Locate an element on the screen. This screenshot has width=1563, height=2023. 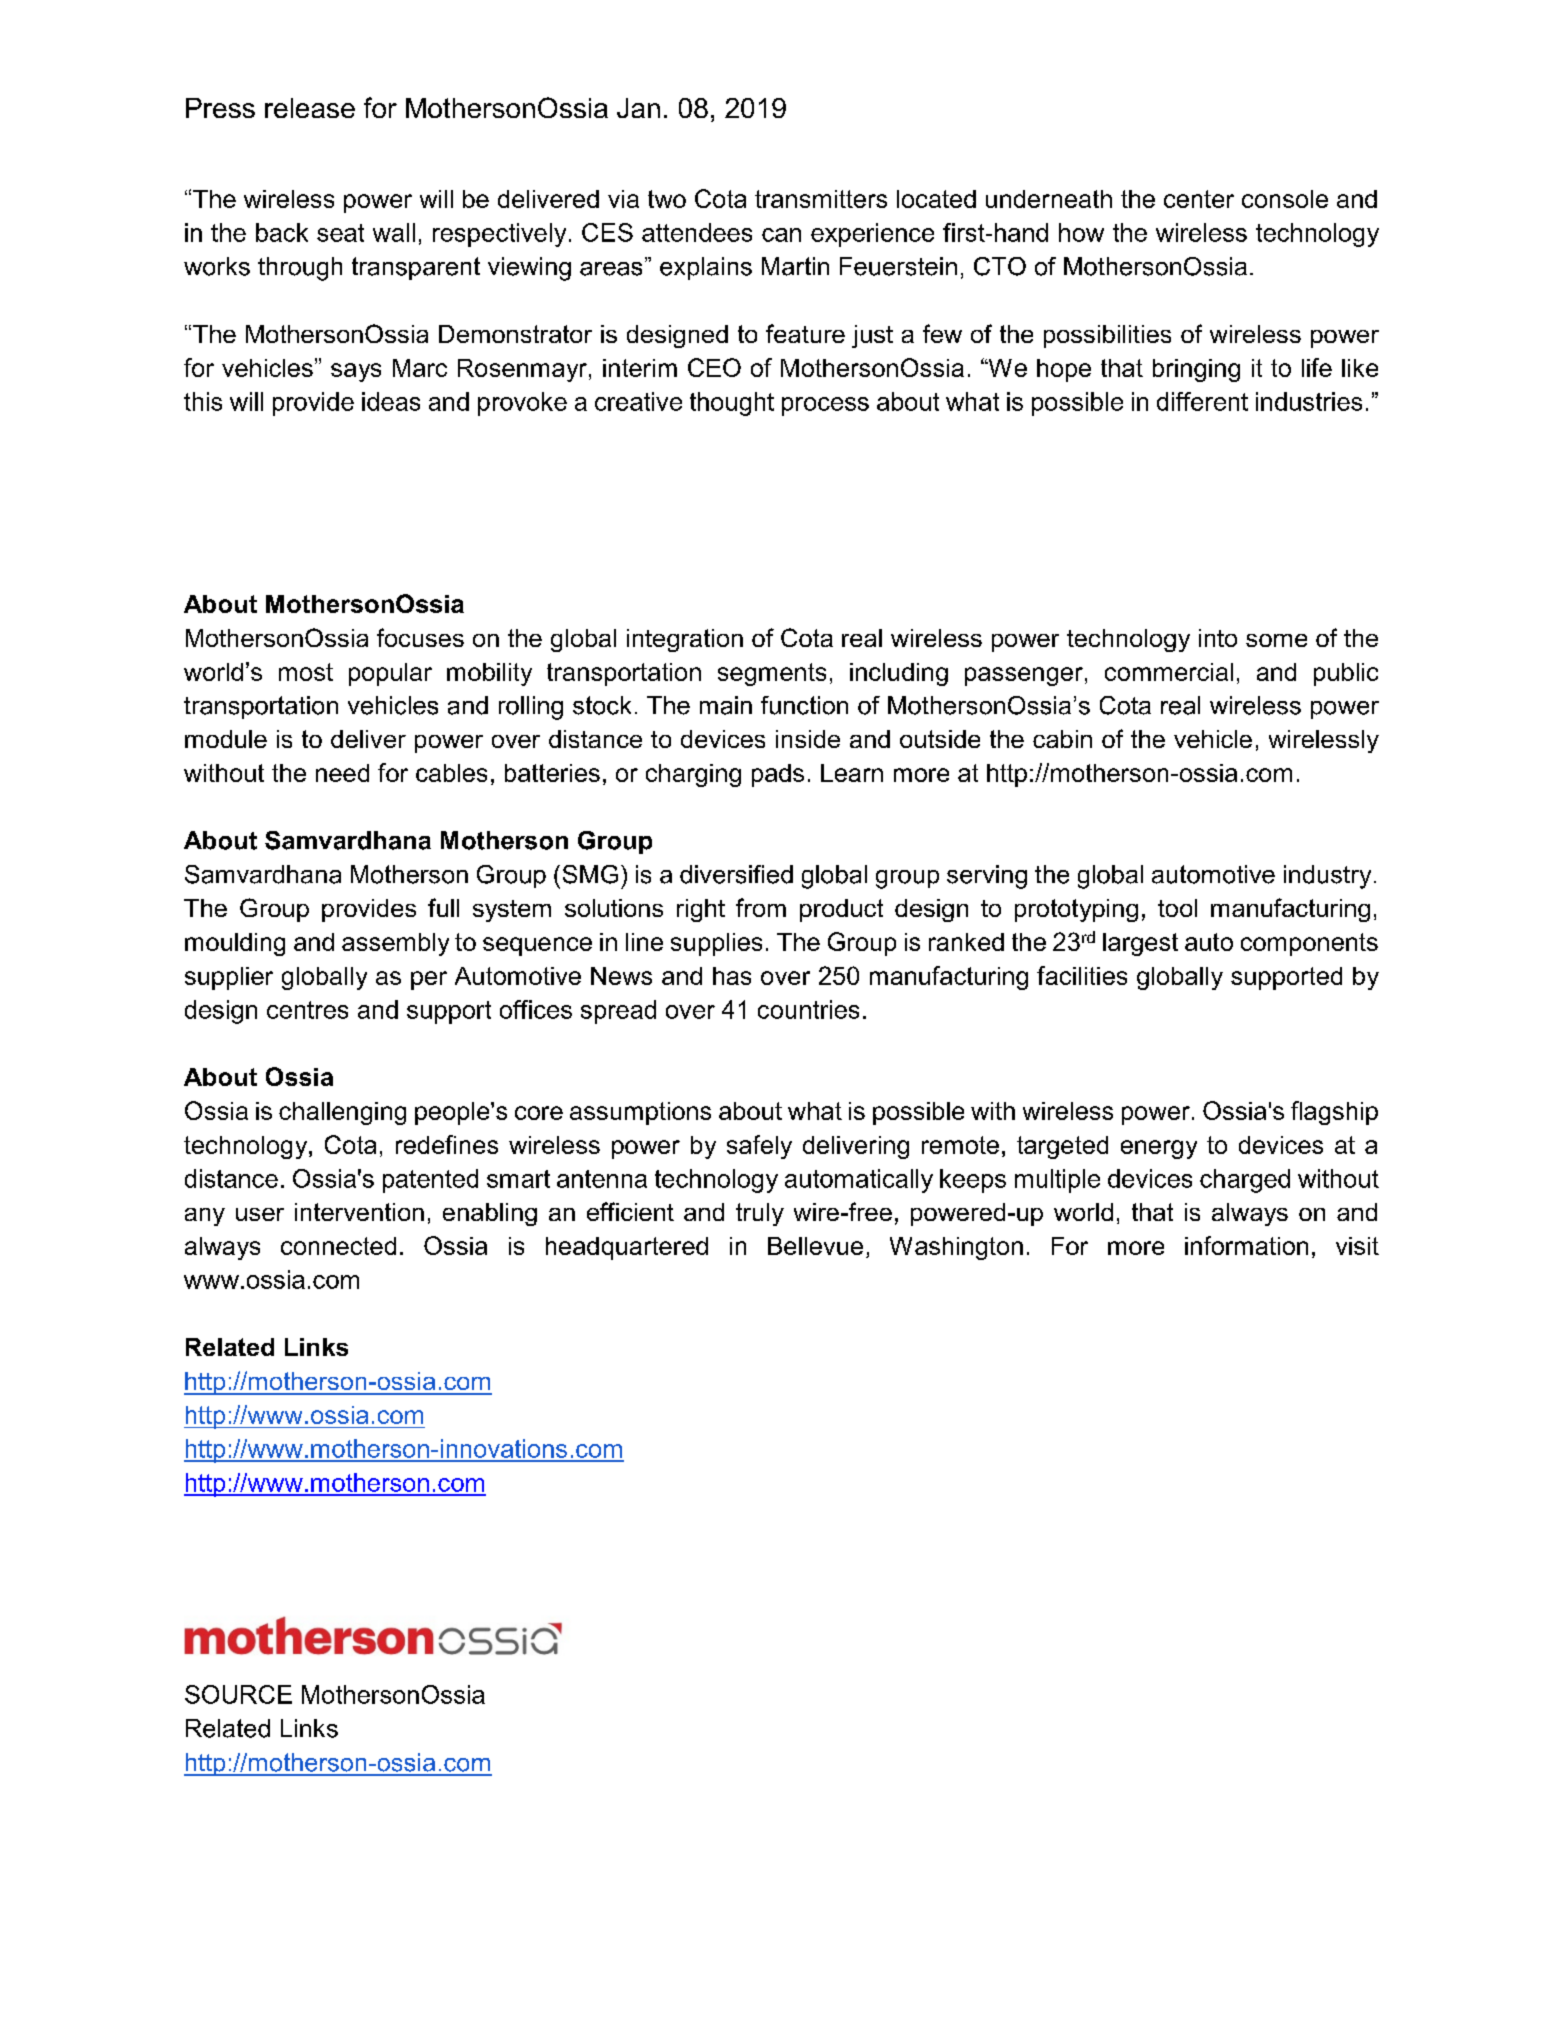
headquartered is located at coordinates (627, 1248).
